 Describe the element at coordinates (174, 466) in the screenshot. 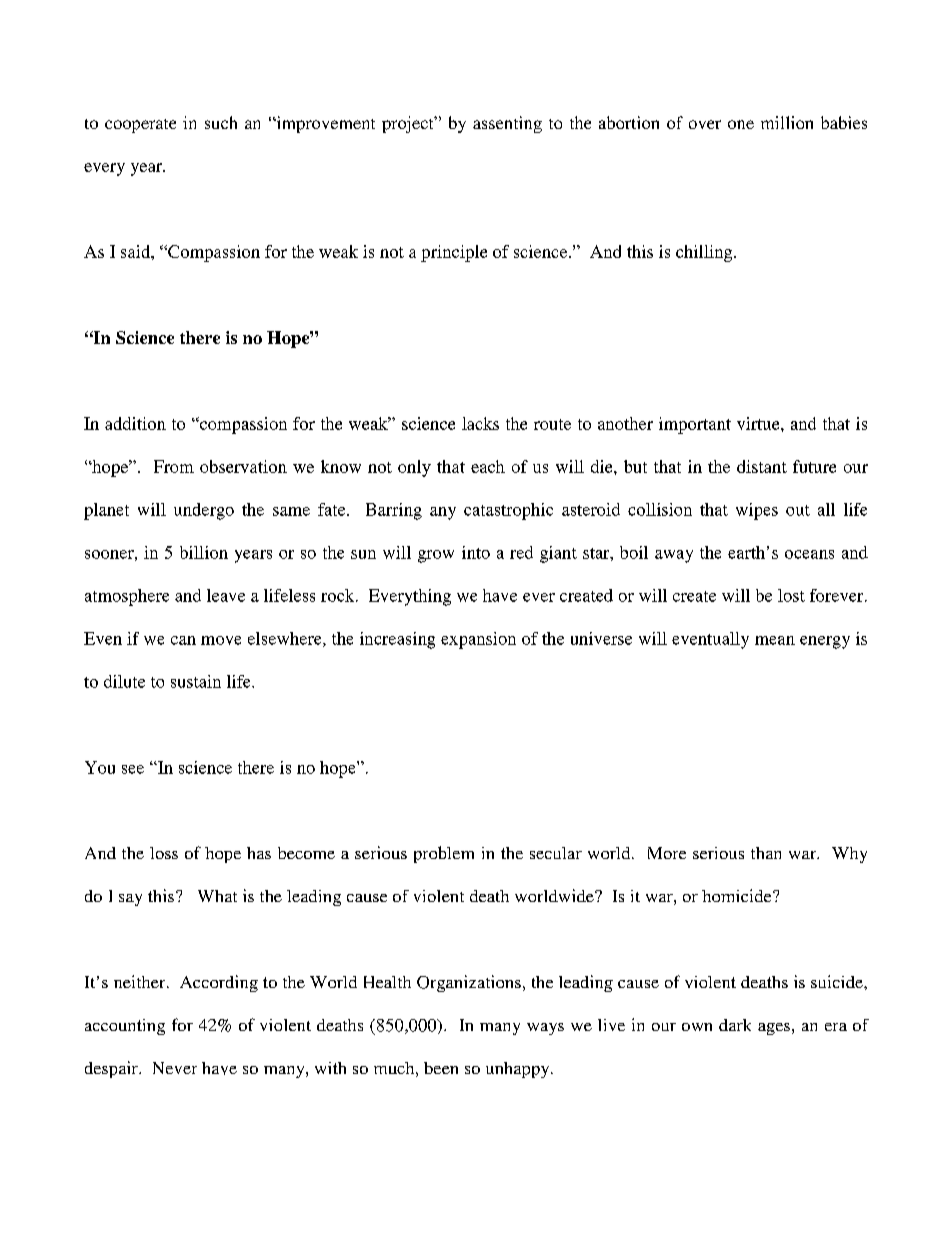

I see `From` at that location.
